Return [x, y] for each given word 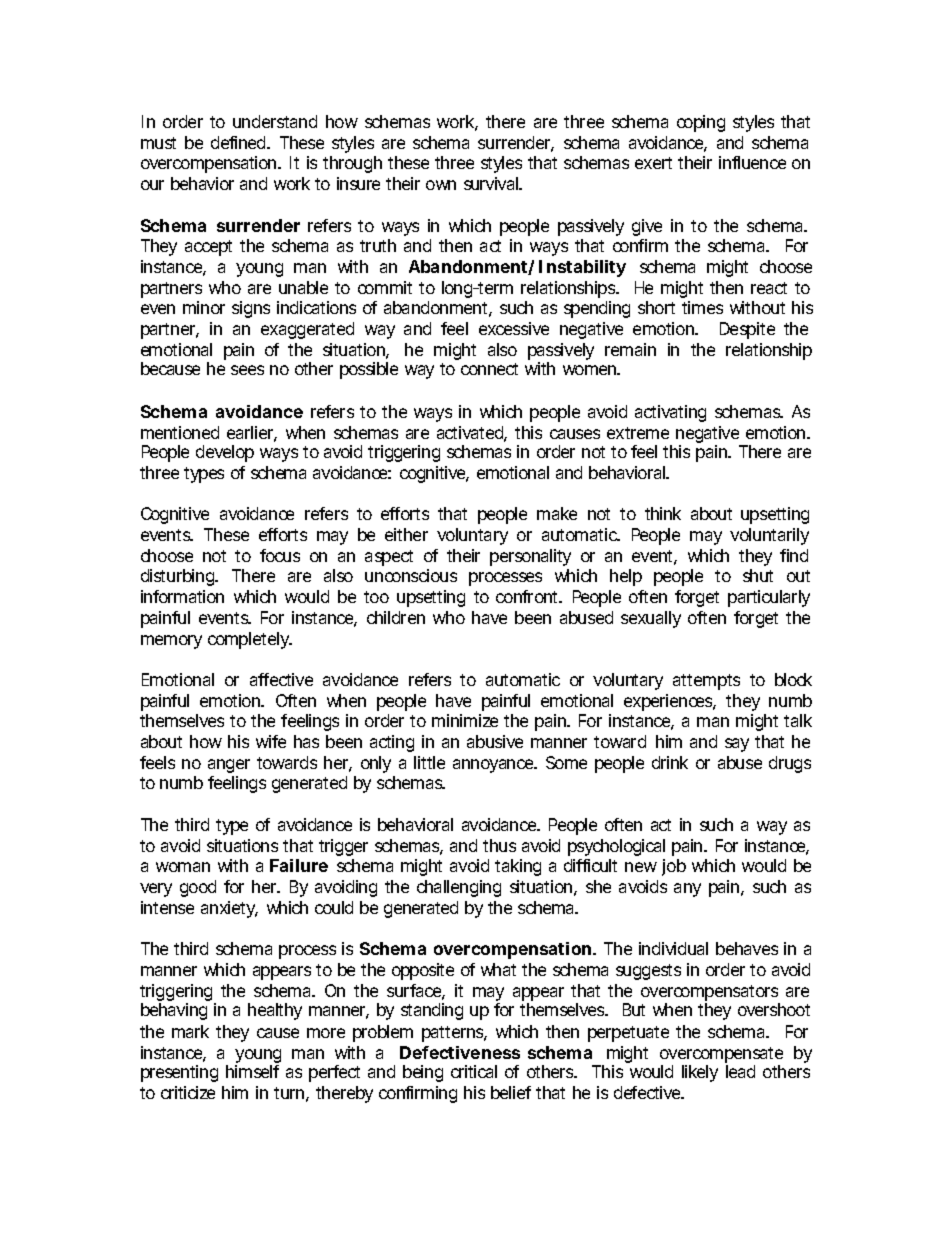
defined [239, 142]
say [737, 745]
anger [229, 766]
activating [670, 413]
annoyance [494, 766]
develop [225, 453]
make [557, 513]
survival [492, 183]
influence [752, 162]
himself [252, 1071]
